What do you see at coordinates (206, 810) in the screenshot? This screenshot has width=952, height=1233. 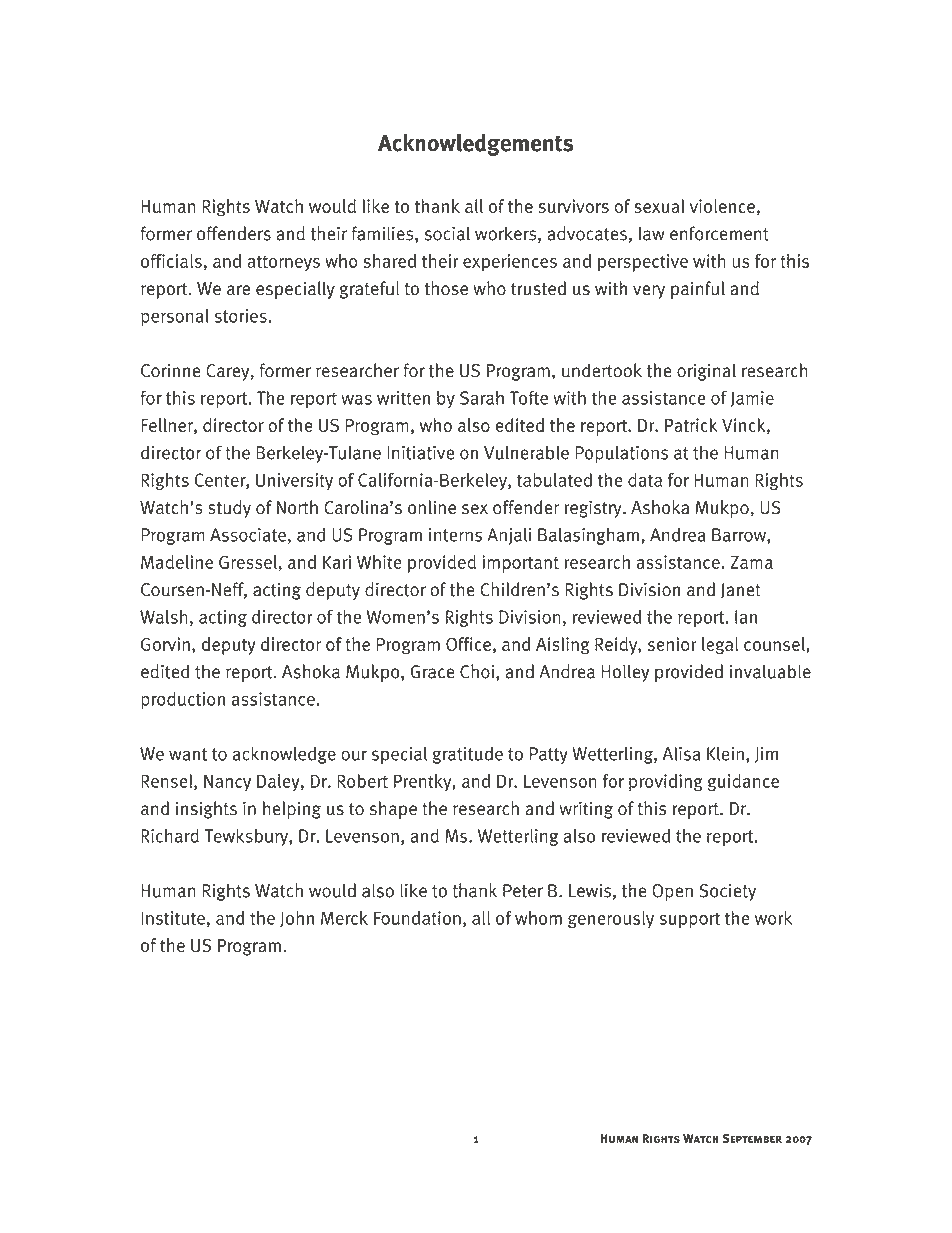 I see `insights` at bounding box center [206, 810].
